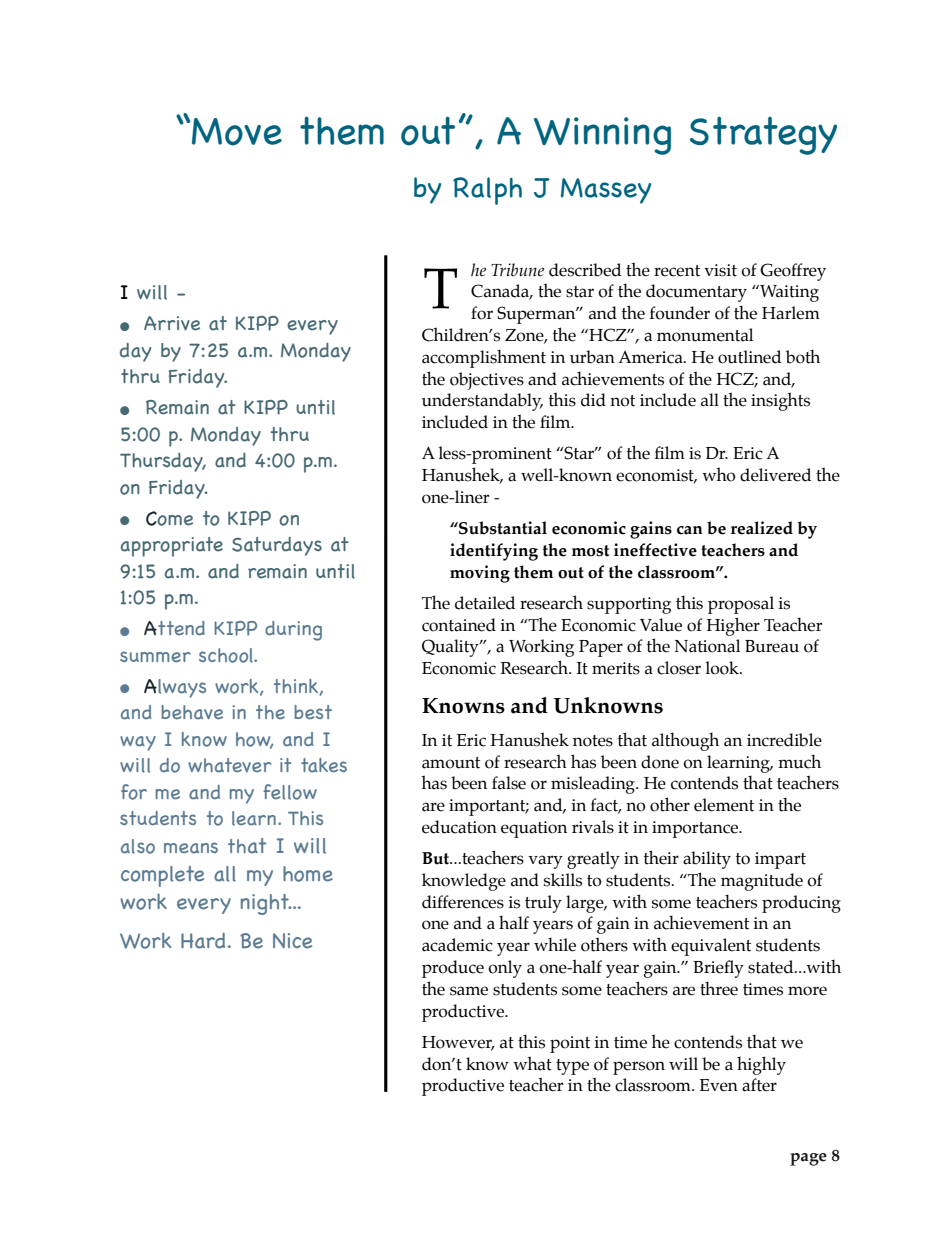 This screenshot has height=1233, width=952. Describe the element at coordinates (227, 655) in the screenshot. I see `school` at that location.
